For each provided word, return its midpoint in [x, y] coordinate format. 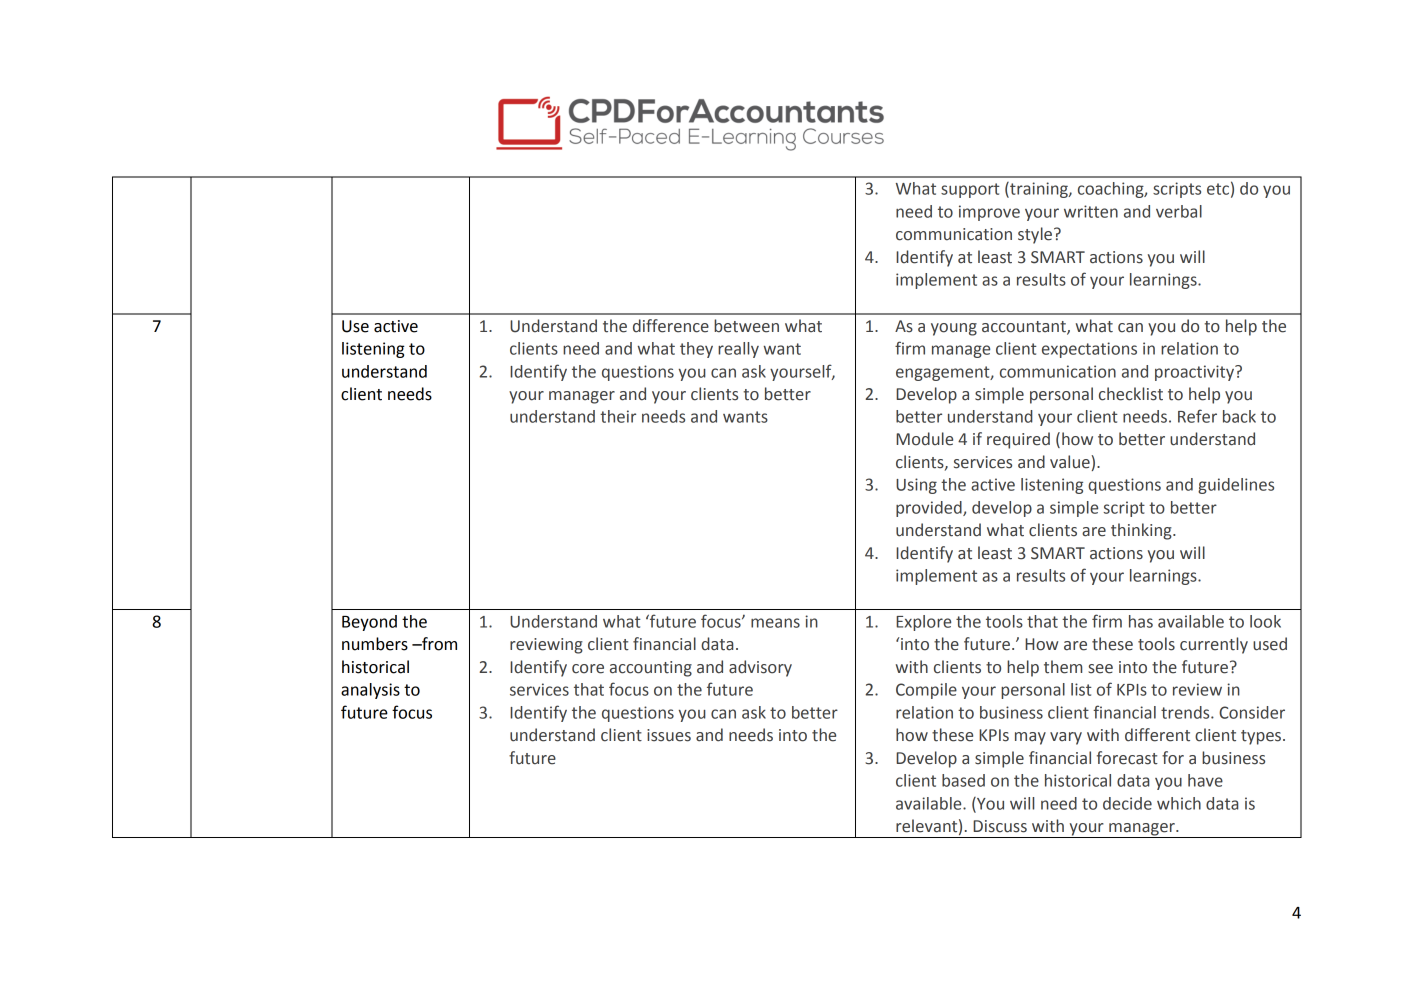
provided [930, 509]
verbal [1179, 211]
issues [669, 735]
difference [671, 326]
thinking [1142, 531]
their [618, 416]
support [970, 190]
